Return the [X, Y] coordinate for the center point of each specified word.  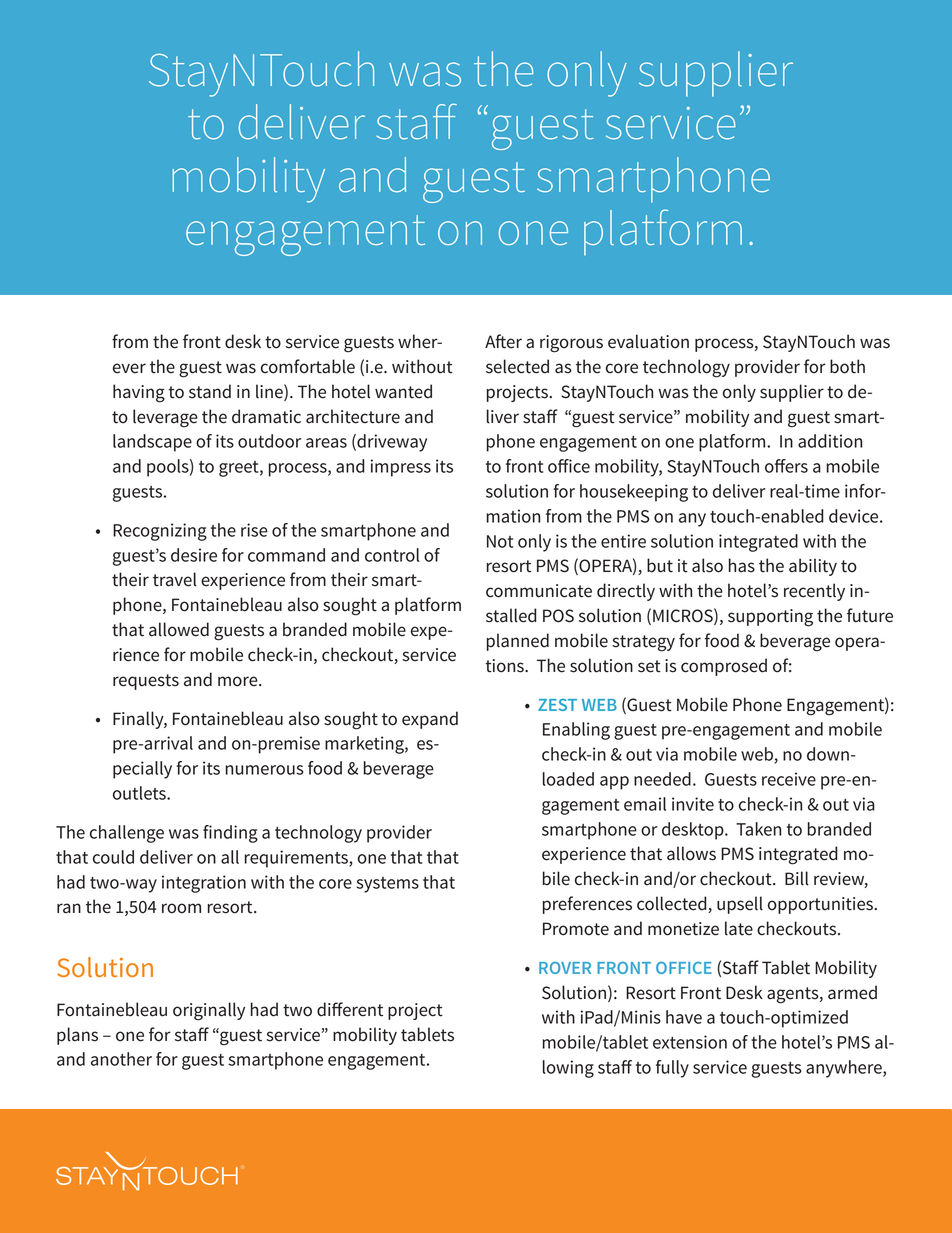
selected [517, 366]
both [847, 366]
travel [175, 579]
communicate [539, 591]
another [121, 1059]
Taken [758, 829]
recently [814, 592]
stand [210, 391]
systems [387, 885]
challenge [127, 834]
